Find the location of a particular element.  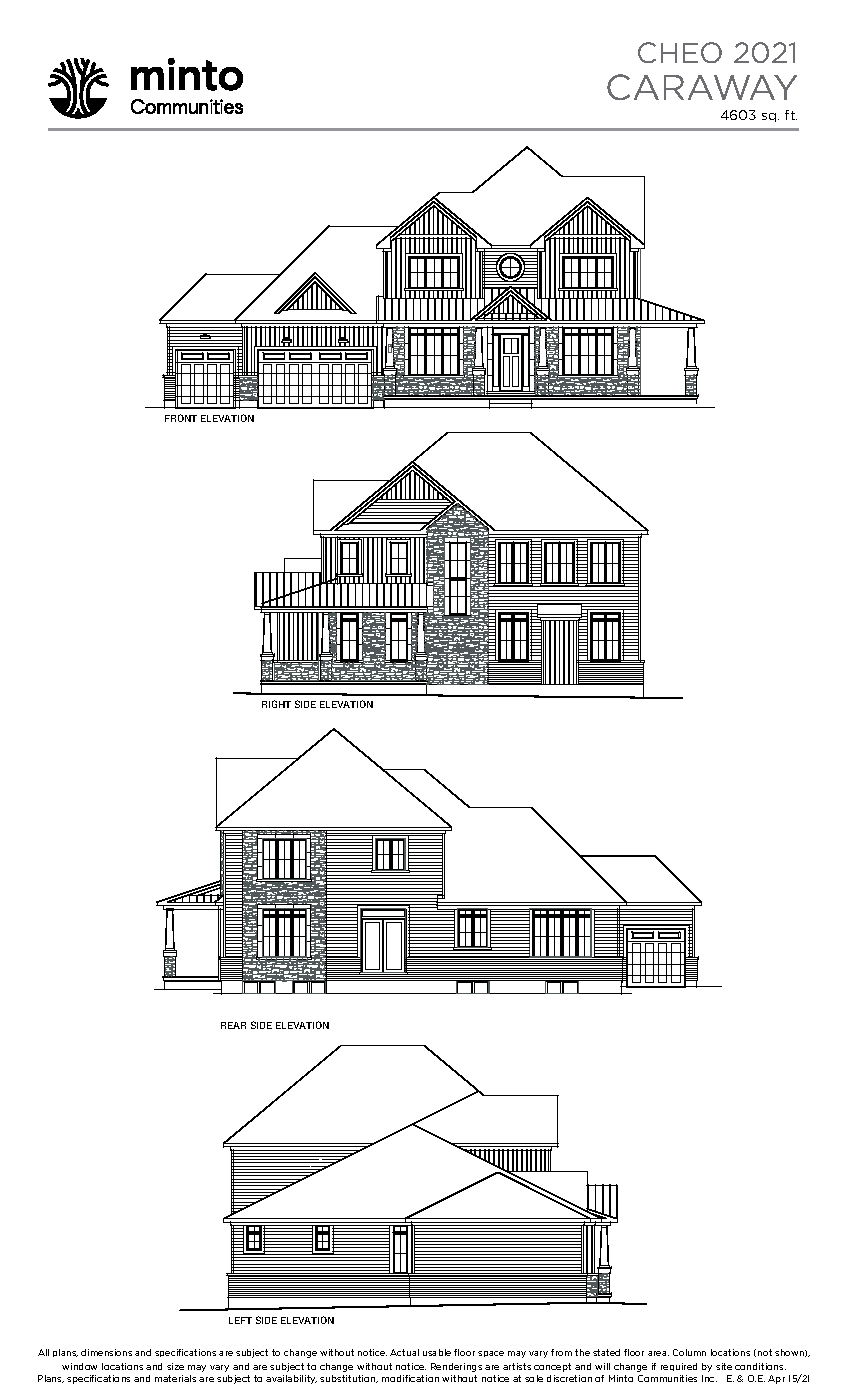

REAR is located at coordinates (233, 1025).
